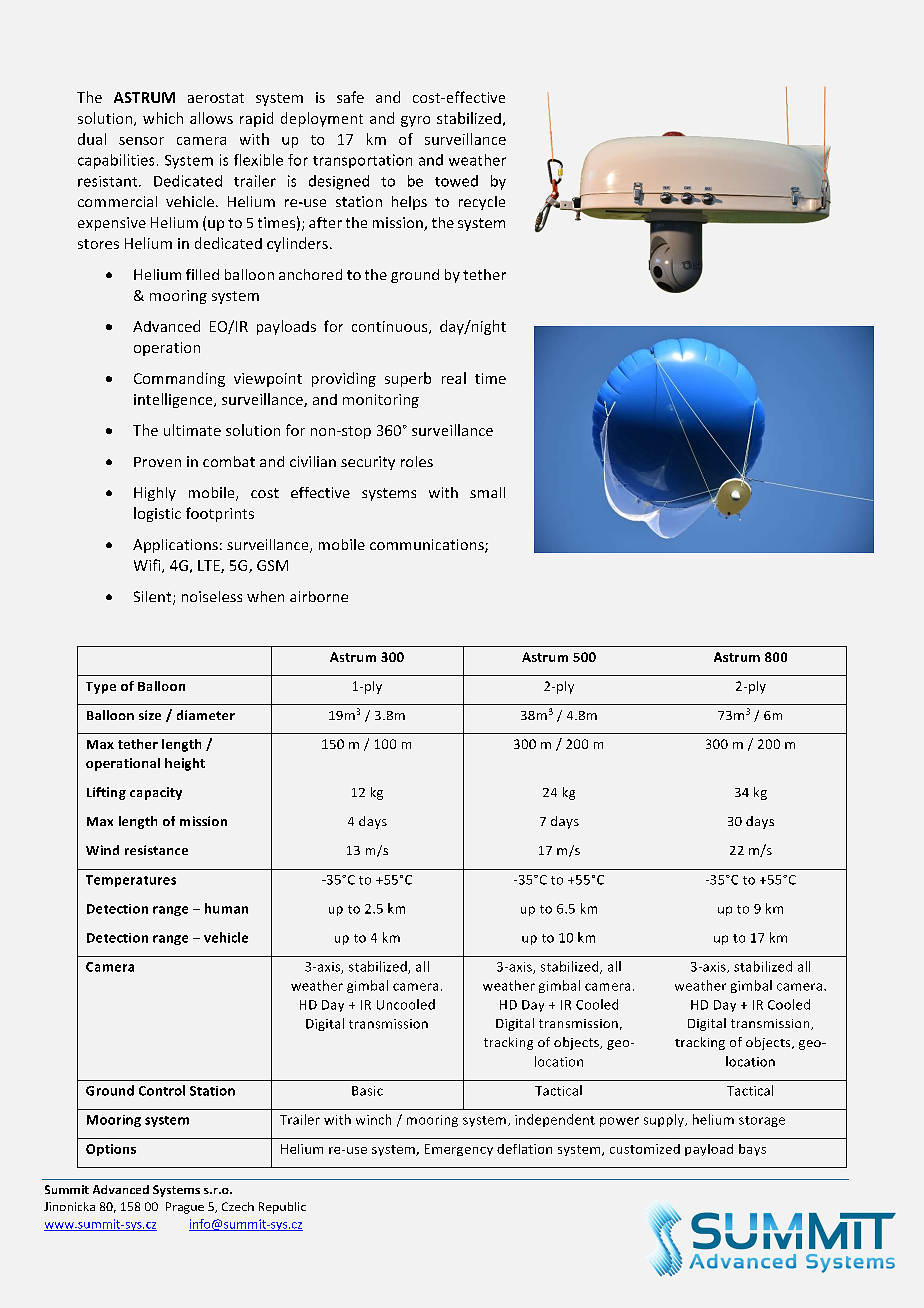  Describe the element at coordinates (163, 118) in the screenshot. I see `which` at that location.
